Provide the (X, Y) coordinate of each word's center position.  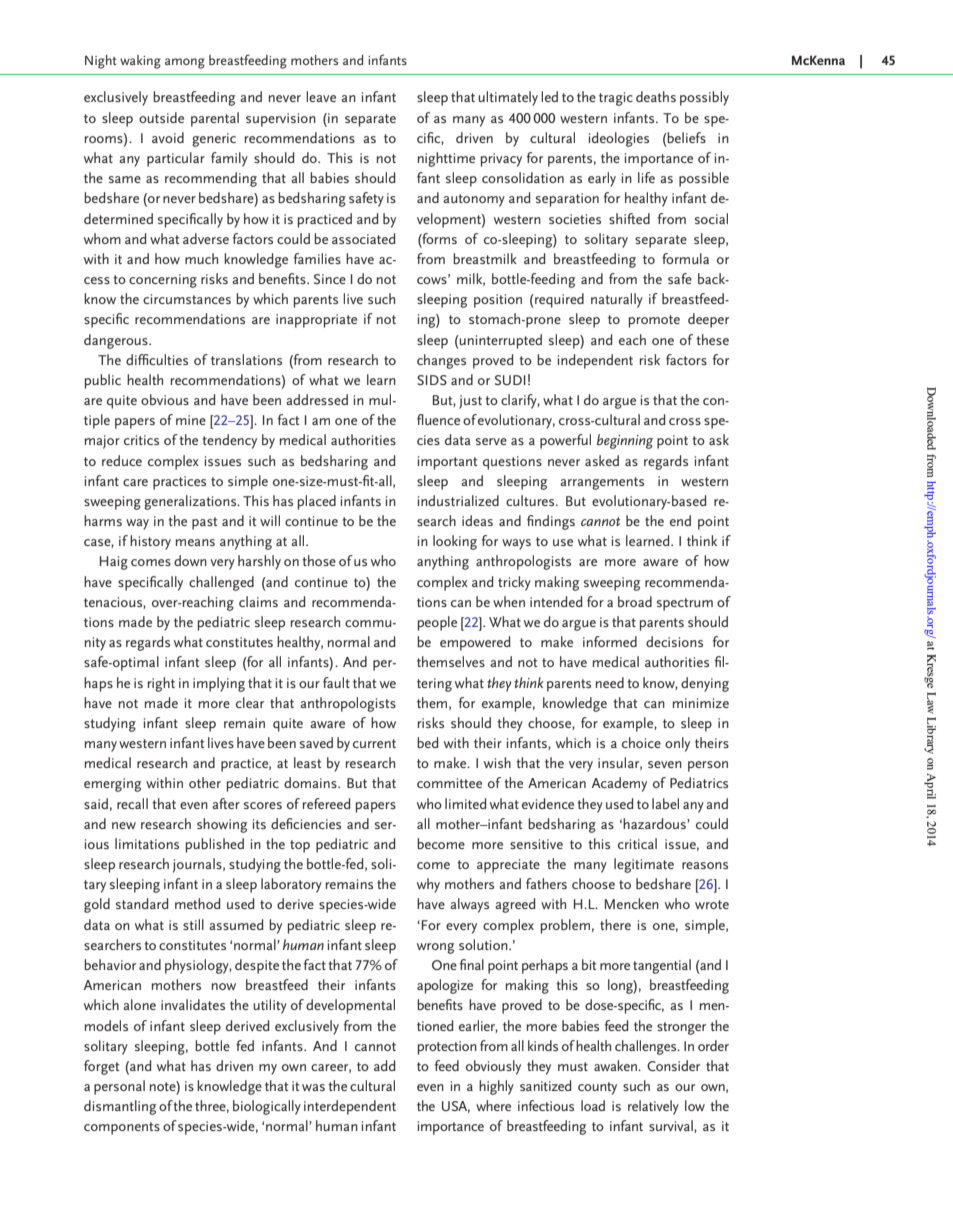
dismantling (120, 1107)
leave (321, 96)
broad (635, 601)
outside (161, 117)
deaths (656, 96)
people (437, 623)
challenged (221, 583)
